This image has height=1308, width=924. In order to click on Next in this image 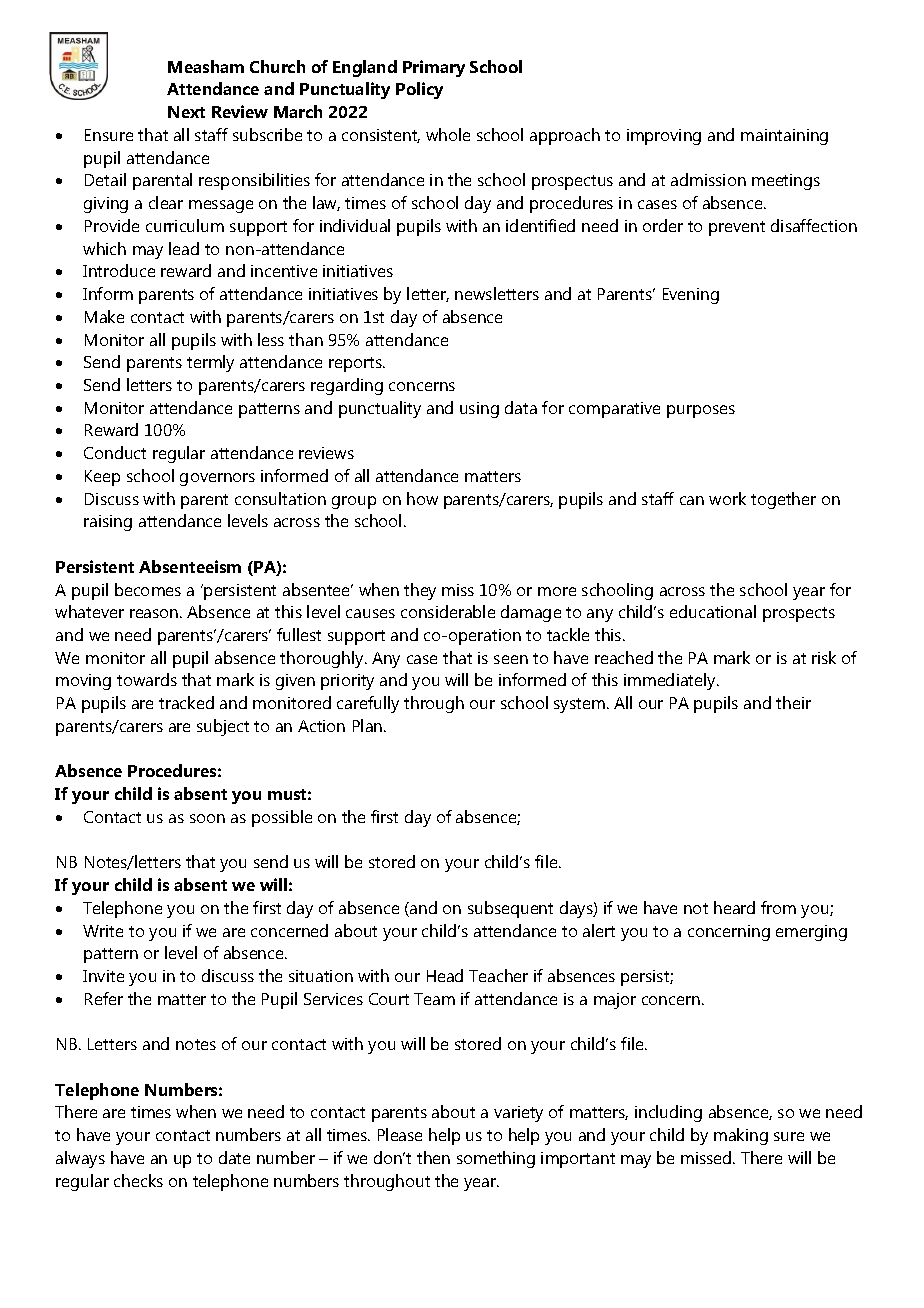, I will do `click(186, 112)`.
